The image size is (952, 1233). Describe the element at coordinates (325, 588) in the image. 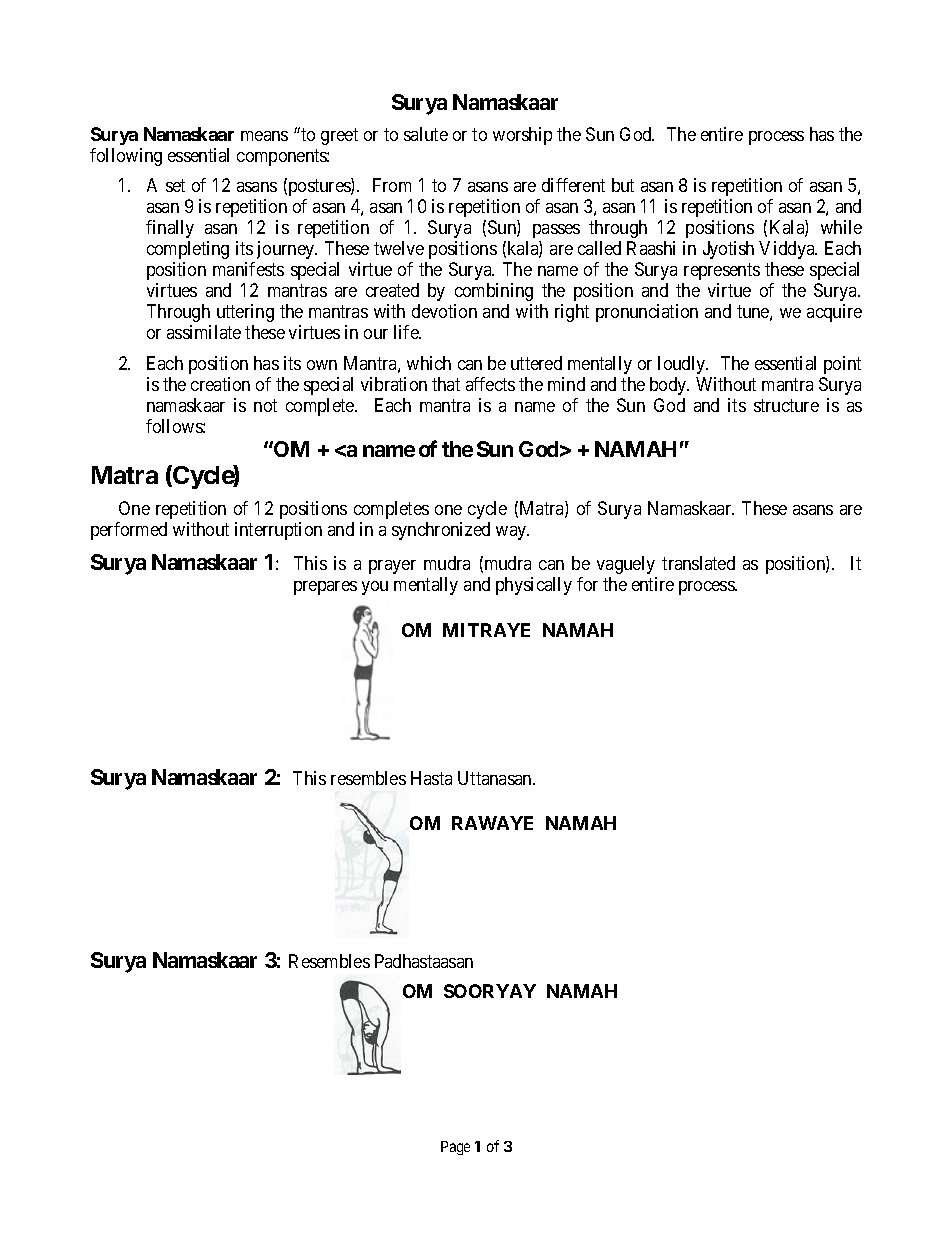

I see `prepares` at that location.
